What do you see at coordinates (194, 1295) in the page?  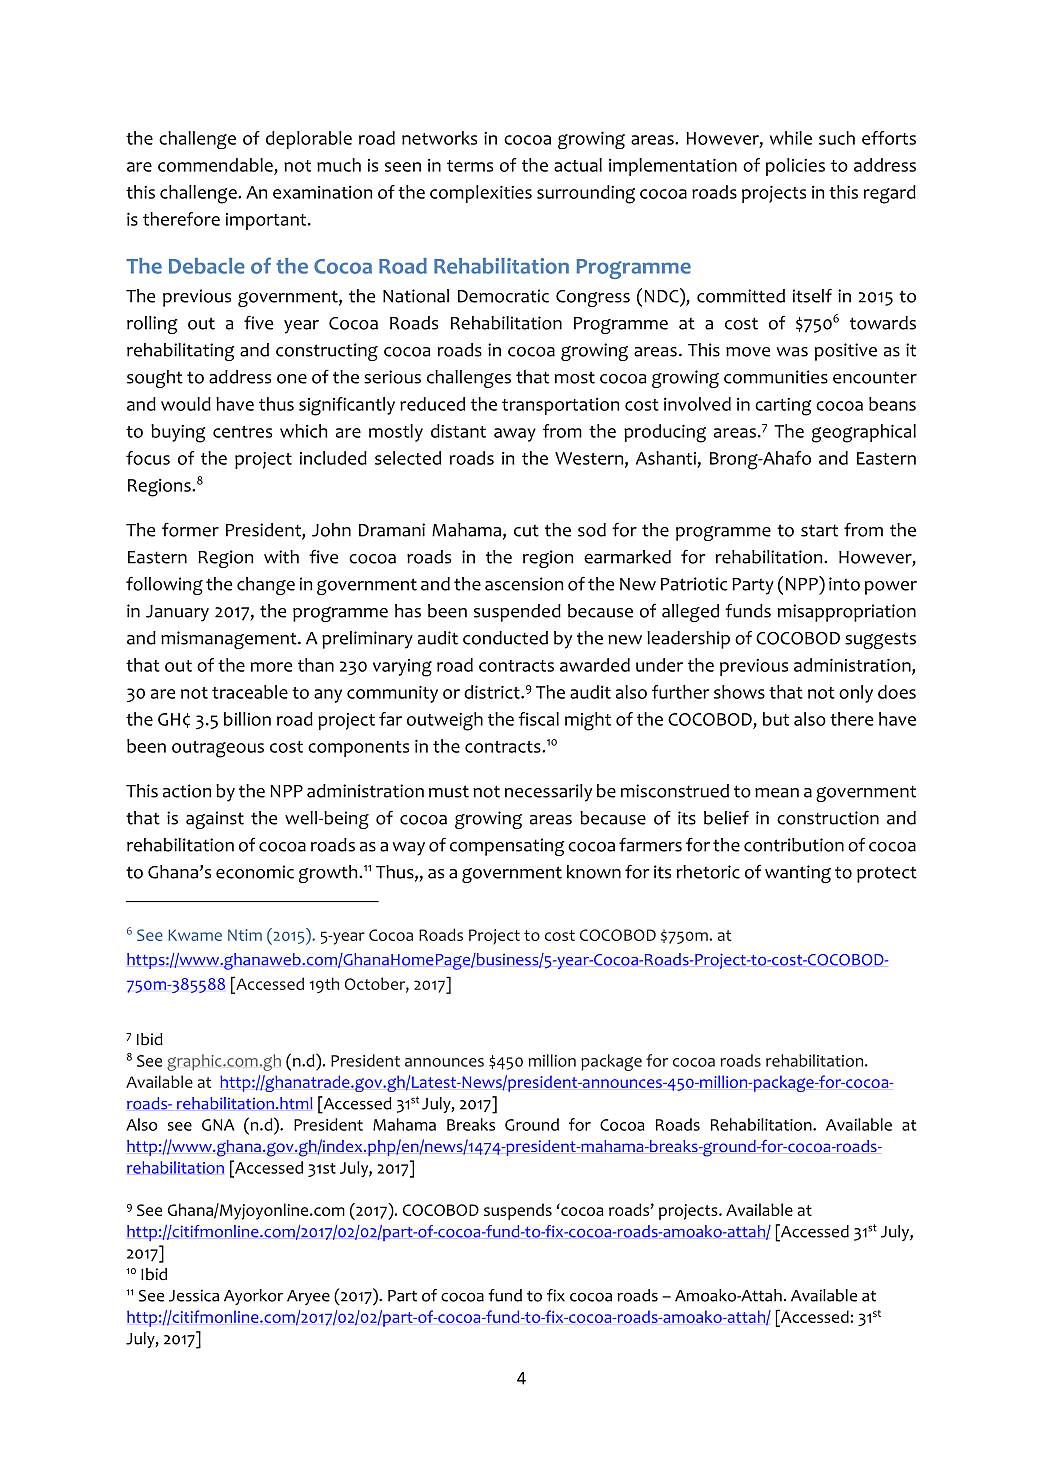 I see `Jessica` at bounding box center [194, 1295].
